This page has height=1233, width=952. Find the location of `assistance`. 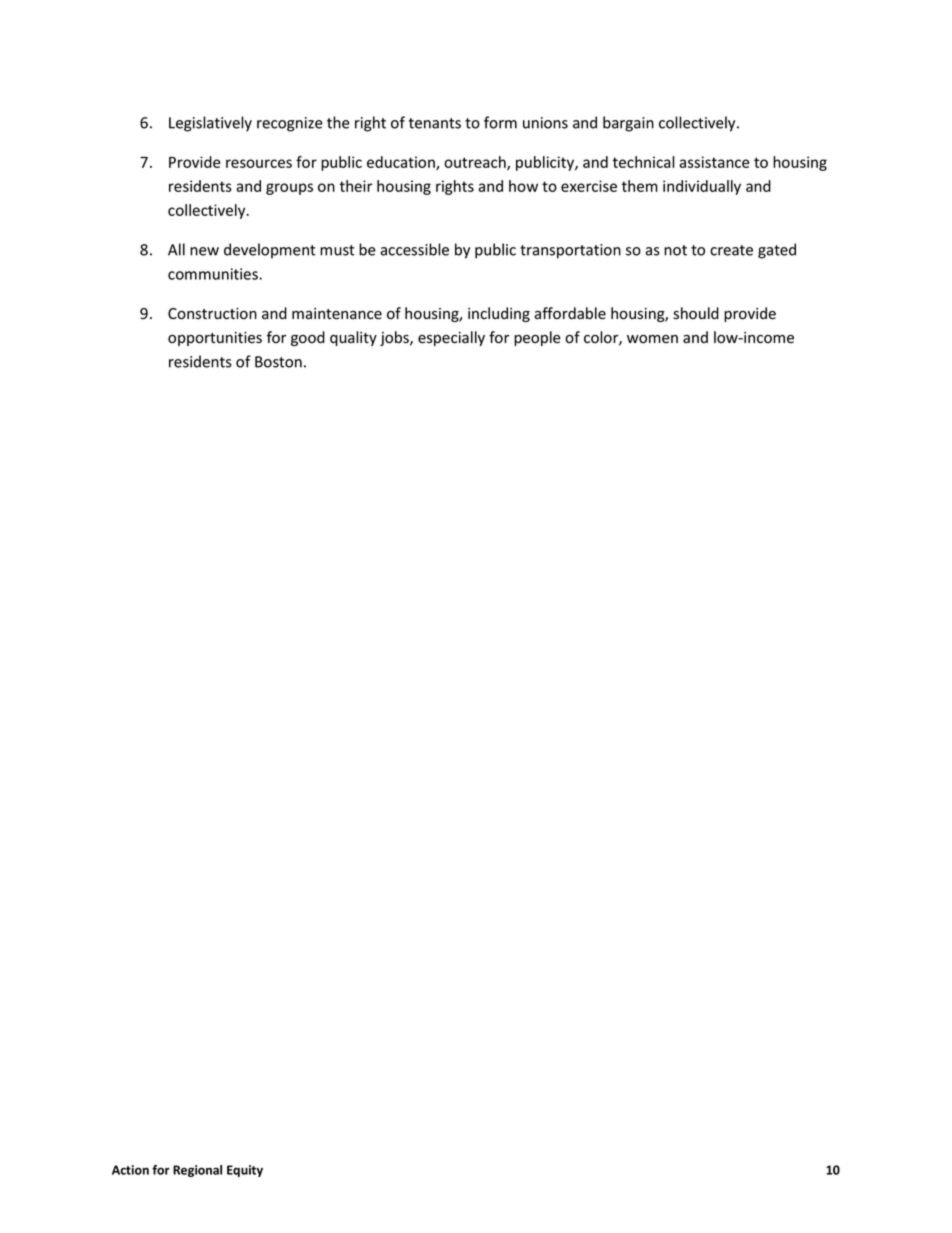

assistance is located at coordinates (714, 162).
